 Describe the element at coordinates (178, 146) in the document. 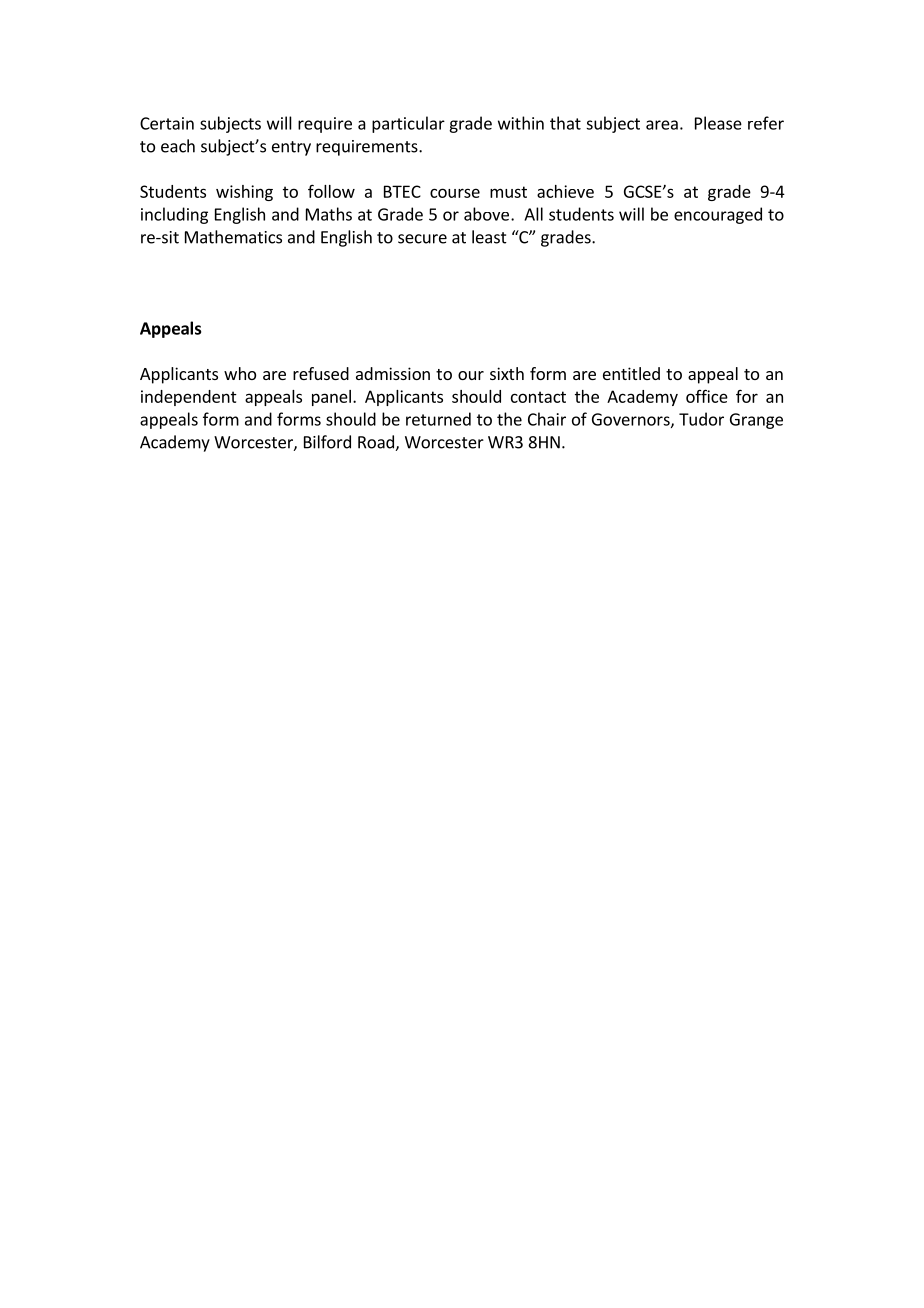

I see `each` at that location.
